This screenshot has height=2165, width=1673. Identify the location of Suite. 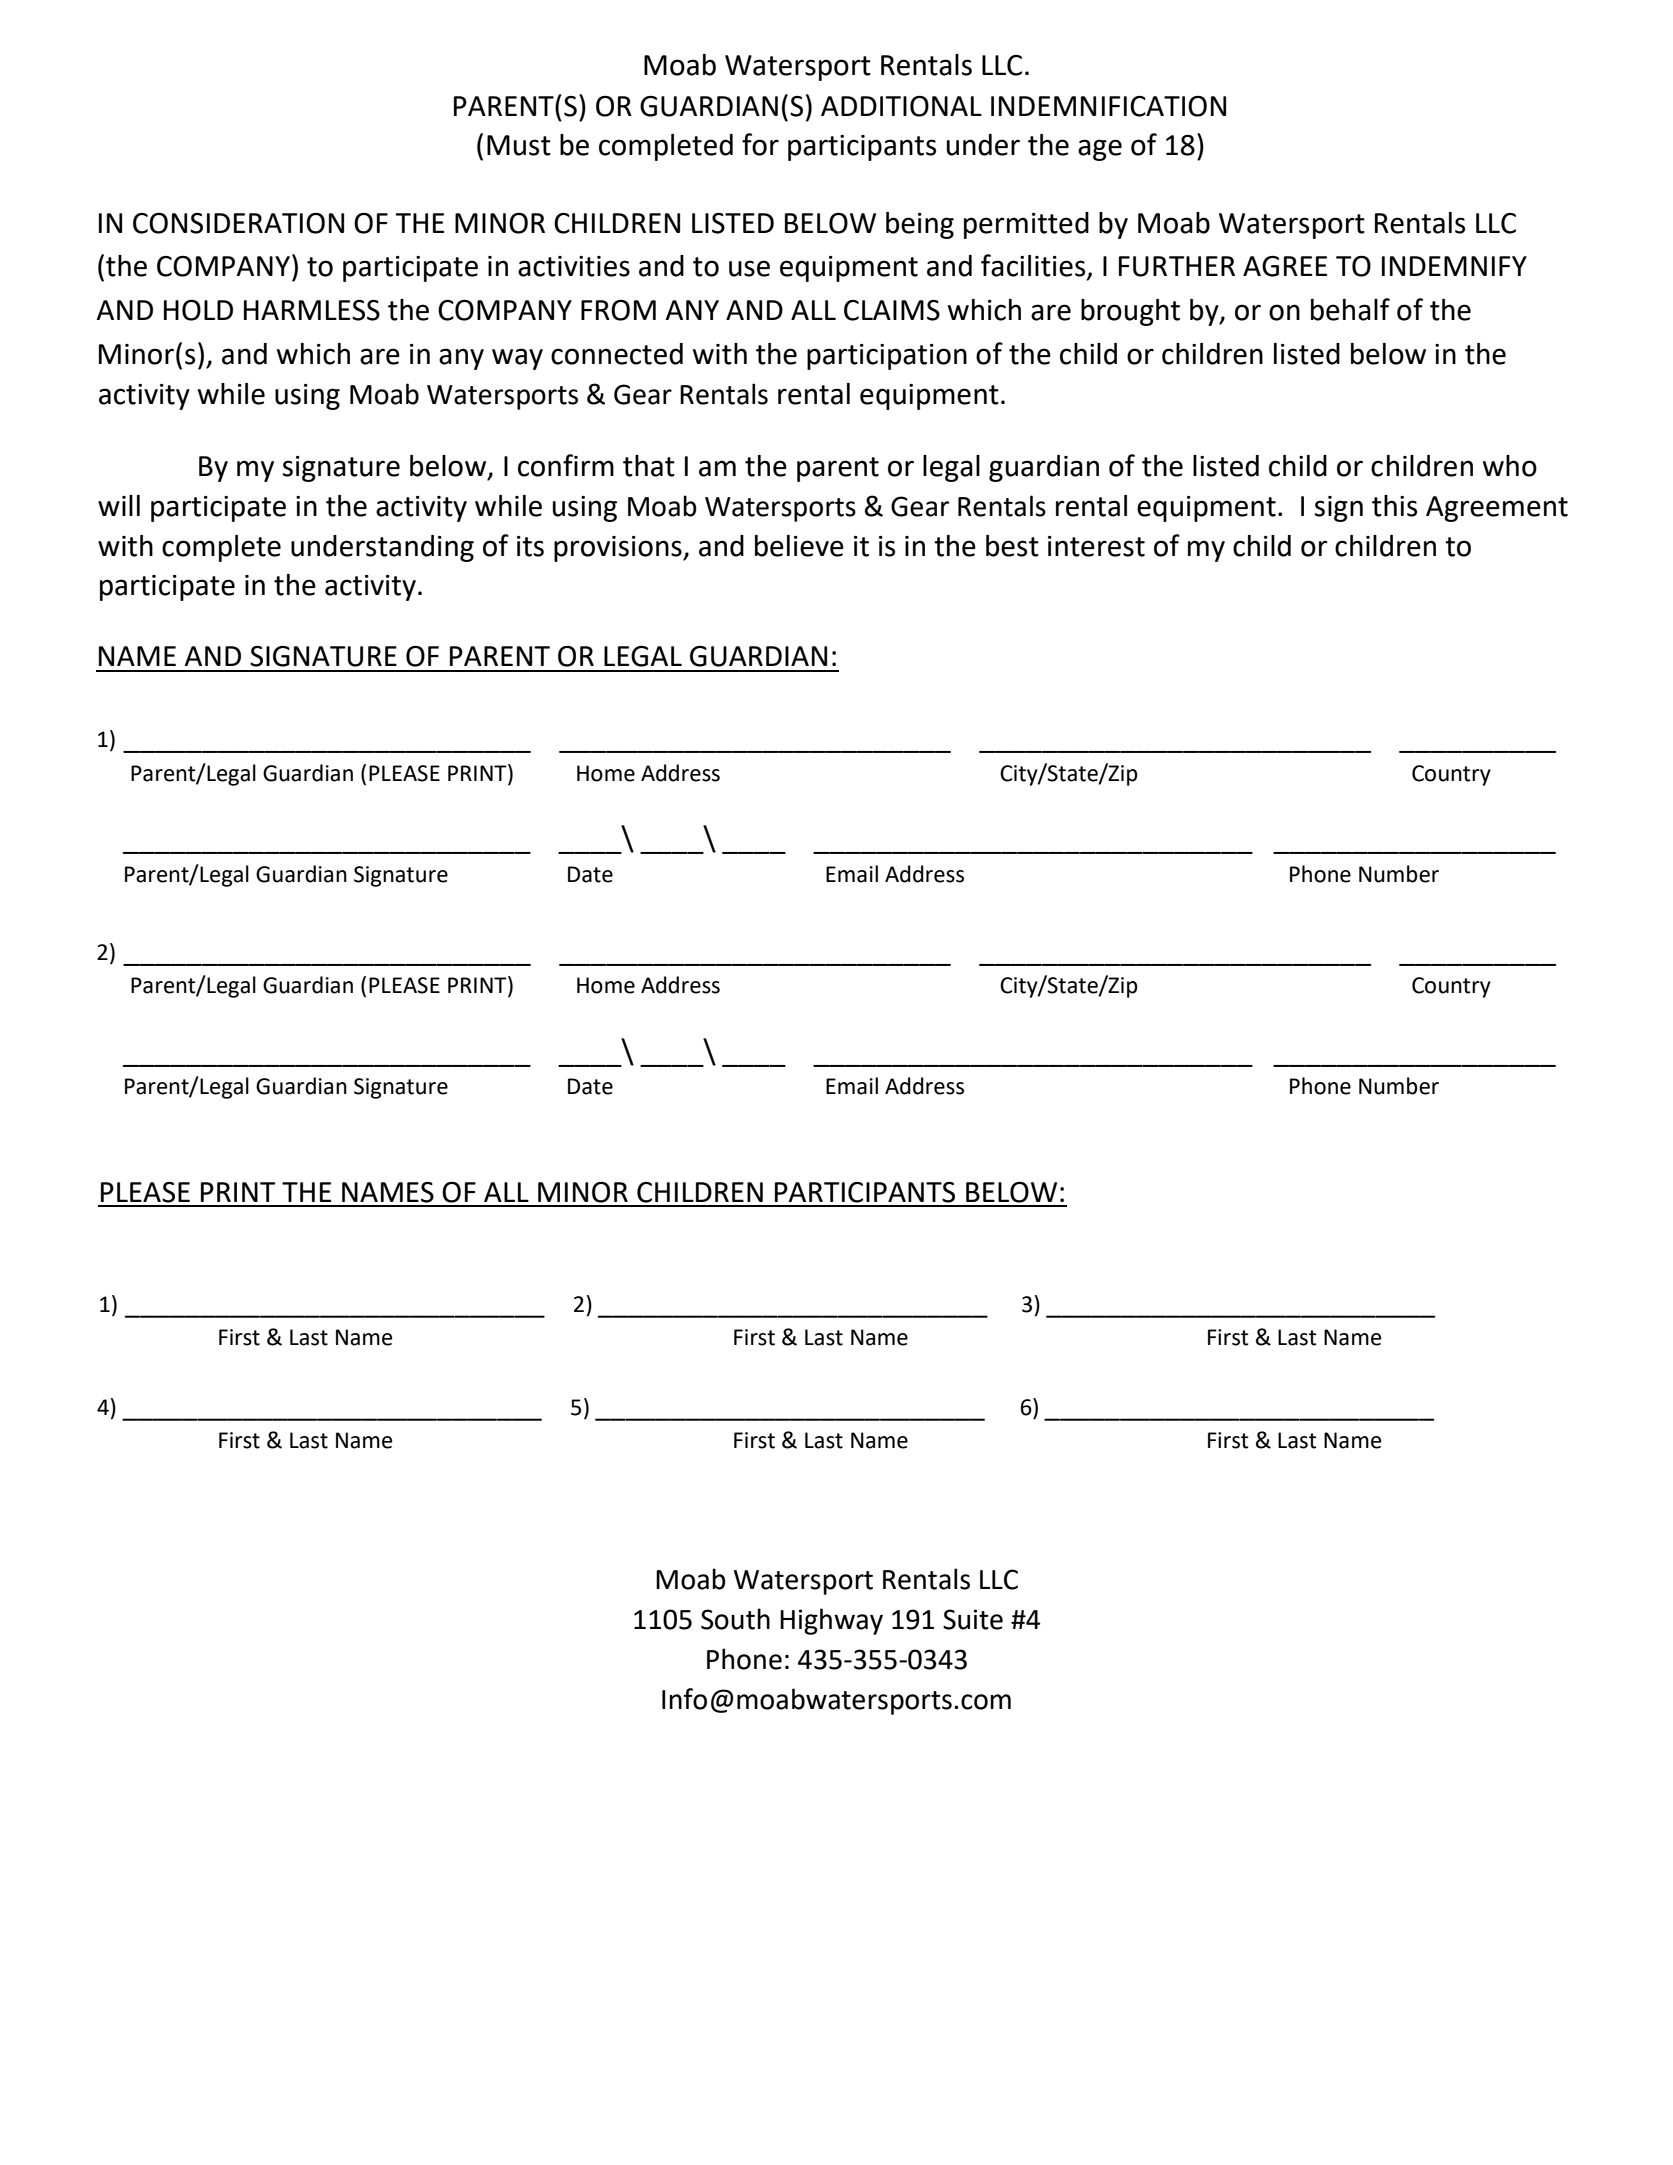
(973, 1619).
